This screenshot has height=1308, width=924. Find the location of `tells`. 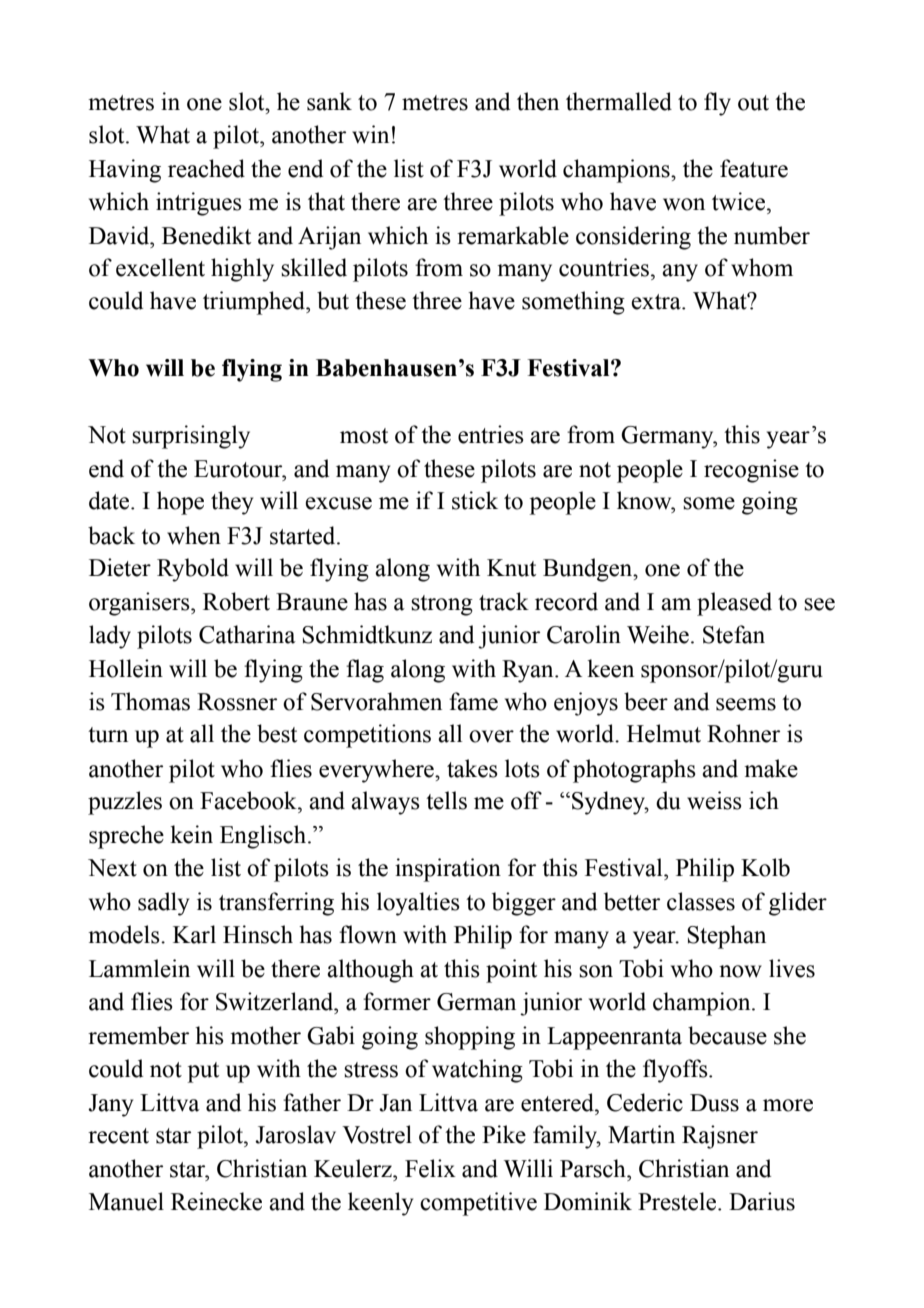

tells is located at coordinates (446, 800).
